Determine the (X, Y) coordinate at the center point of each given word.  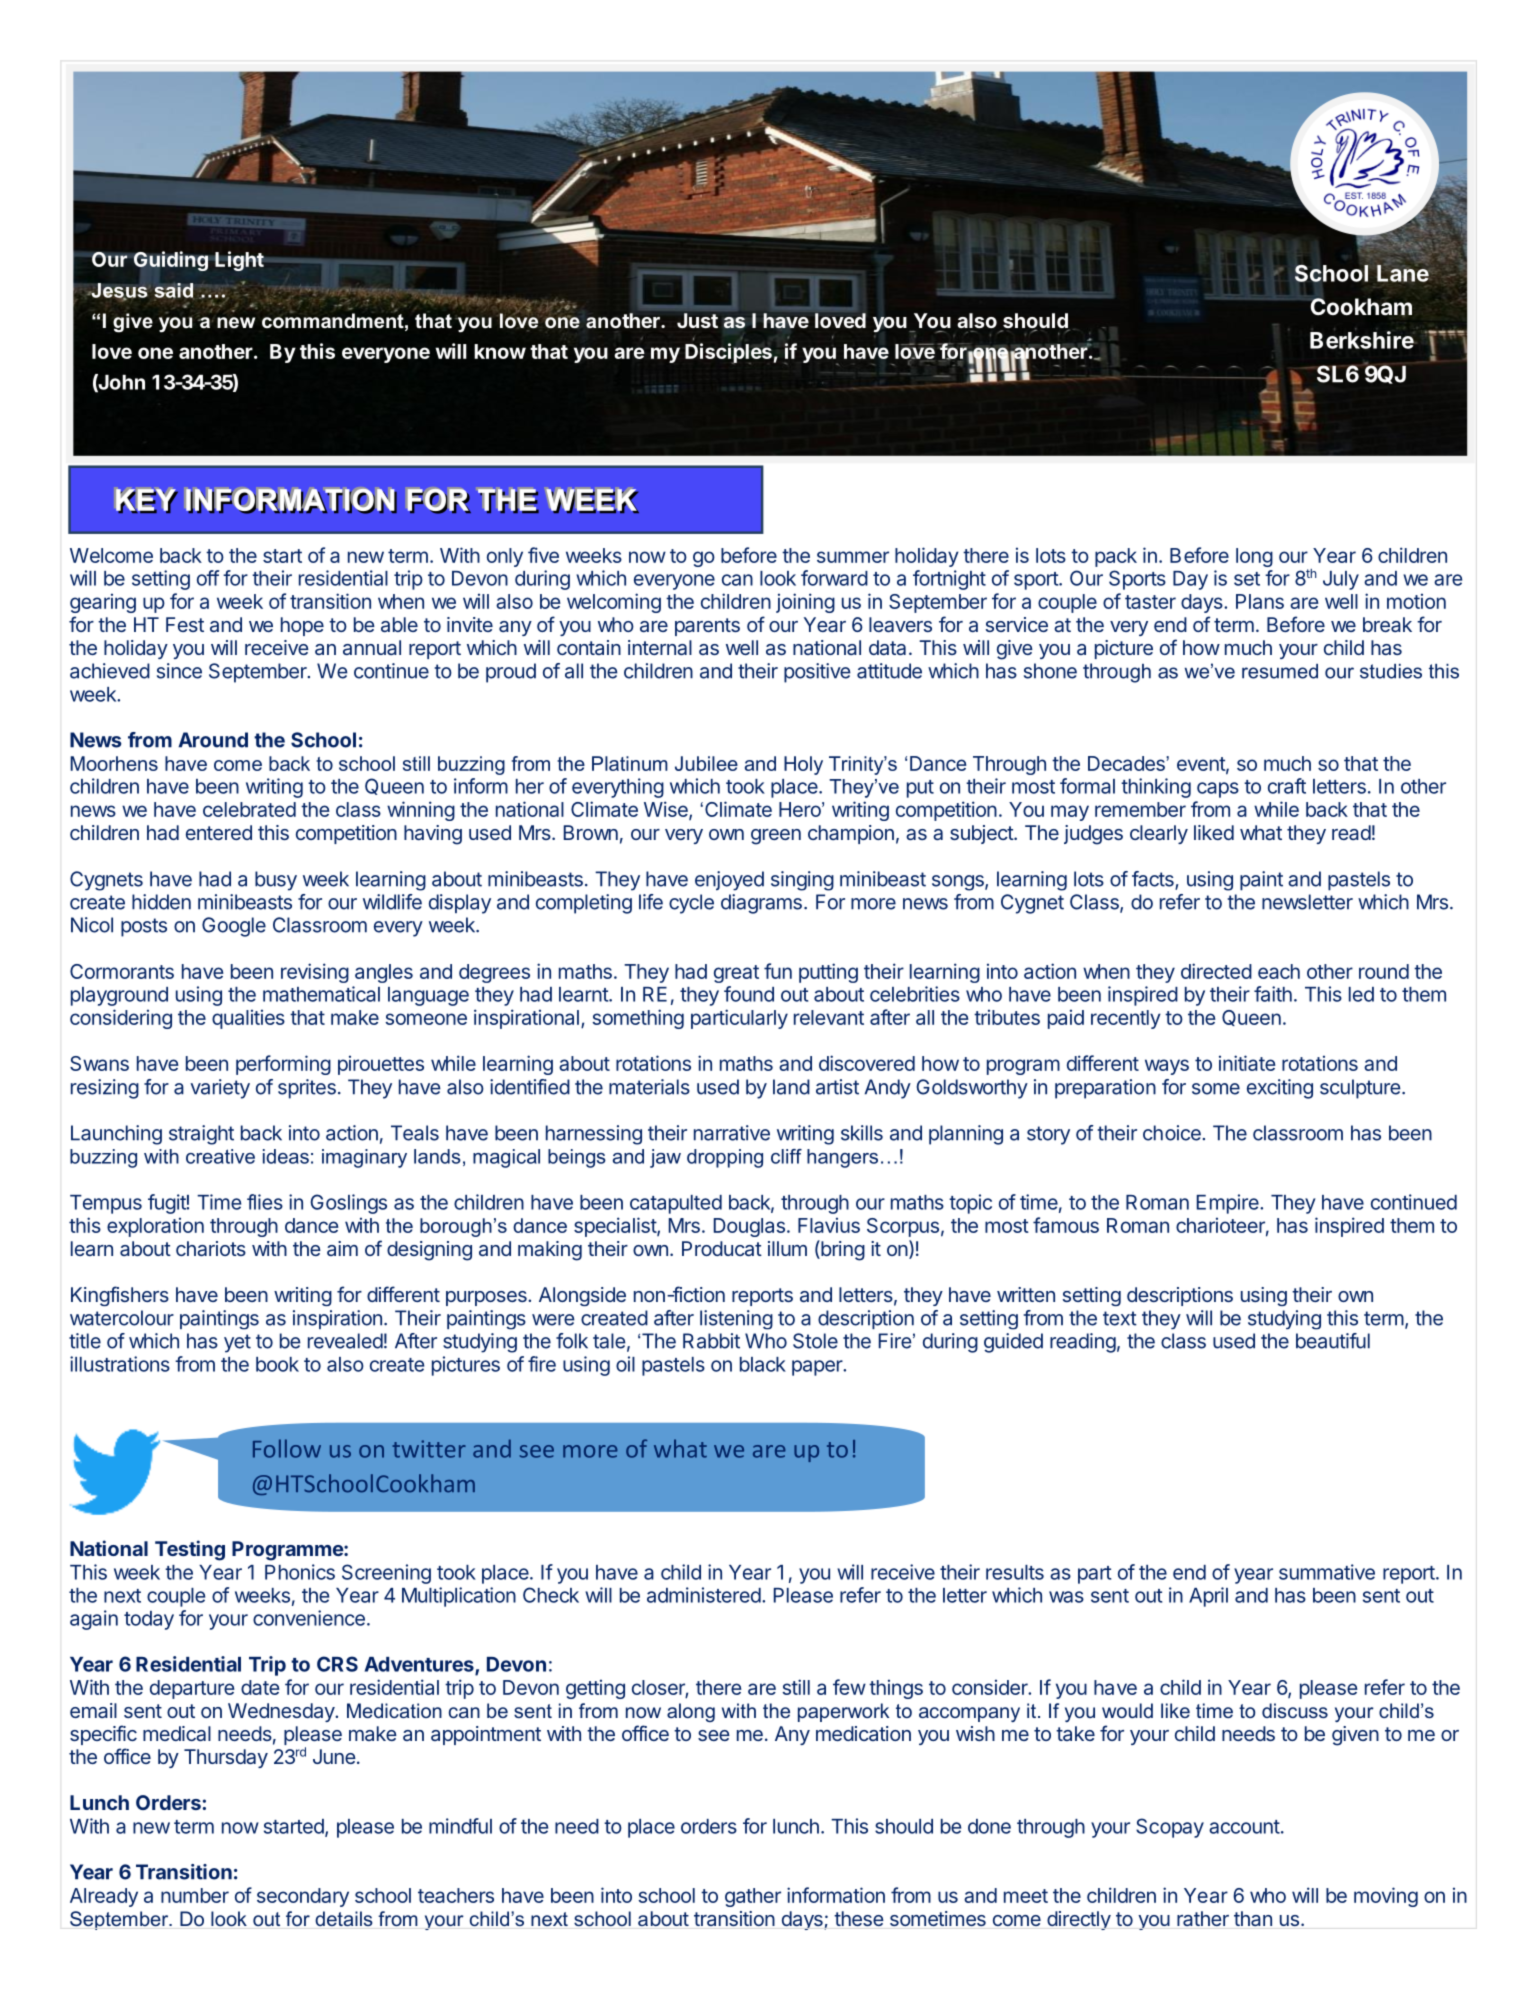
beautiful (1333, 1341)
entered (219, 832)
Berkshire (1362, 340)
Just (697, 320)
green (776, 837)
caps (1218, 790)
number (195, 1895)
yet (237, 1343)
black (763, 1364)
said (173, 290)
